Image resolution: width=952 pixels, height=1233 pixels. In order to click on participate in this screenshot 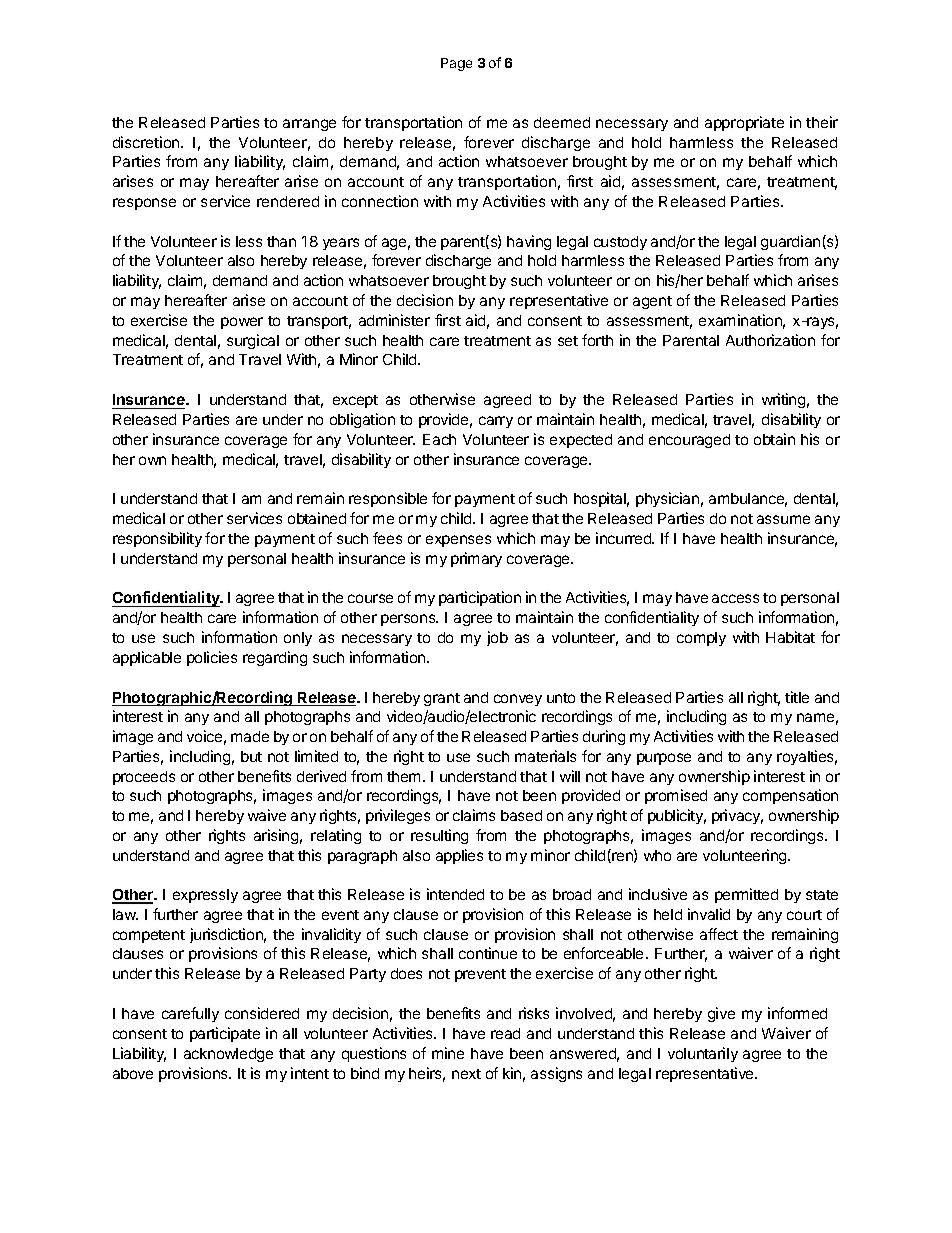, I will do `click(225, 1034)`.
